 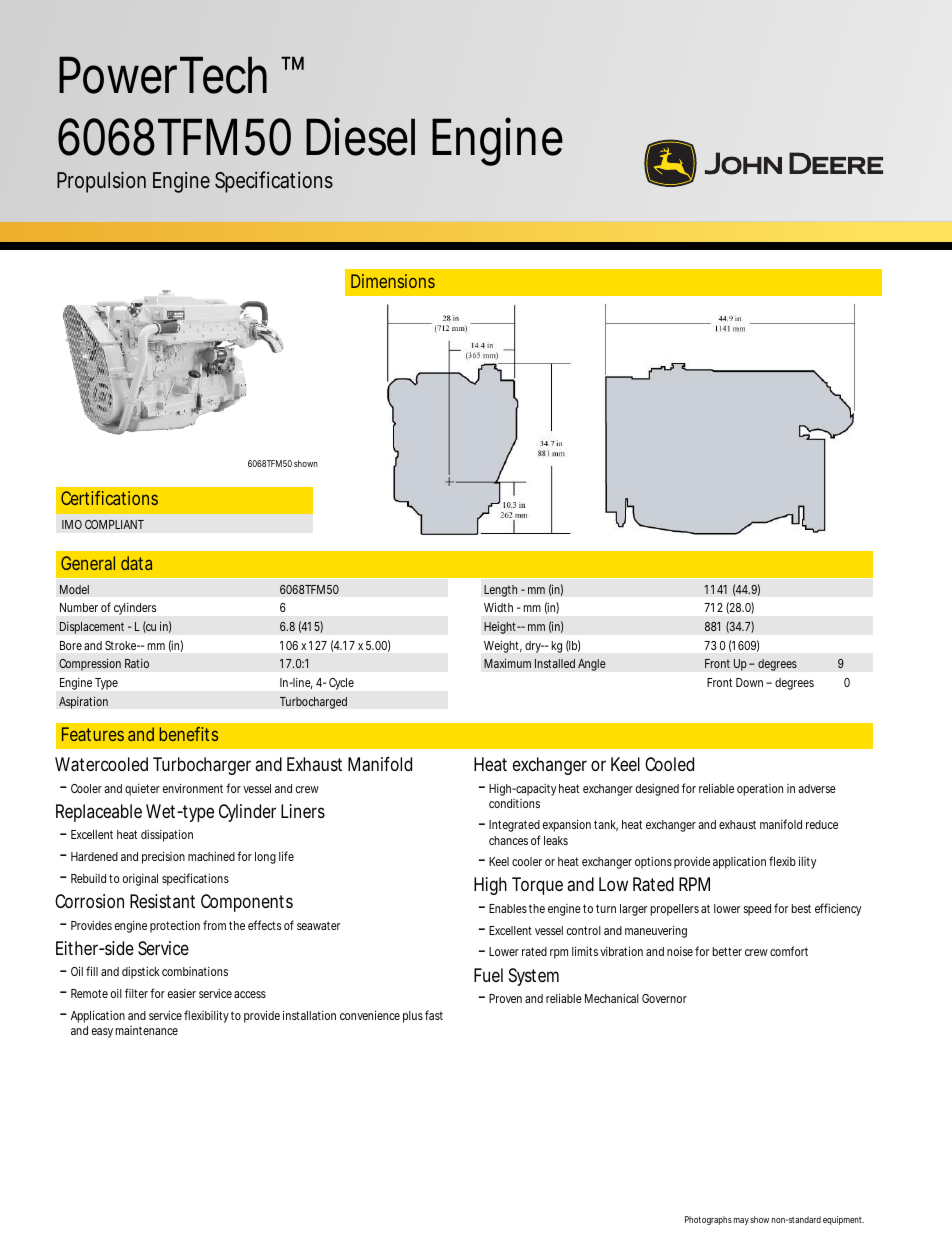 What do you see at coordinates (749, 682) in the screenshot?
I see `Down` at bounding box center [749, 682].
